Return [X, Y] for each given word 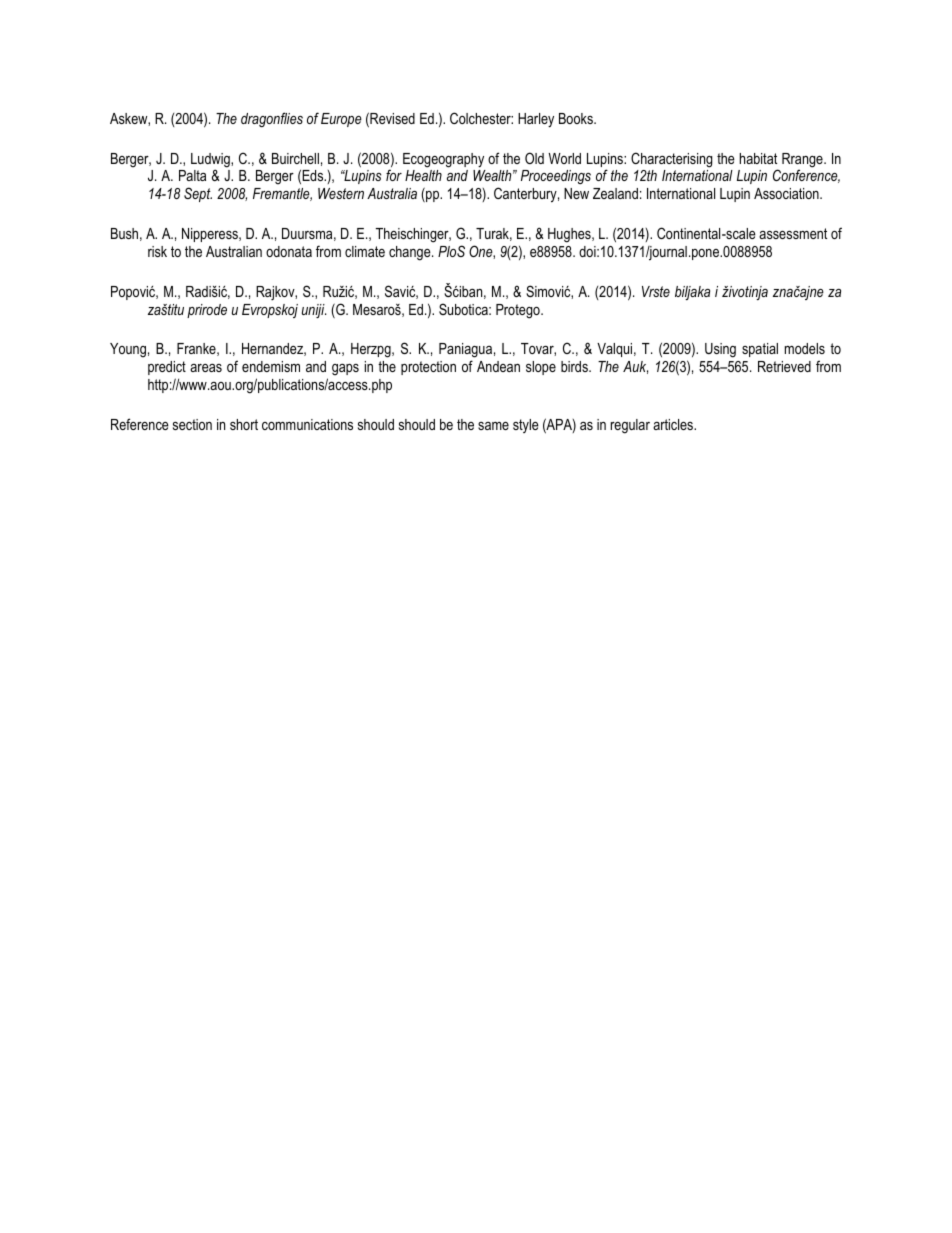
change [411, 253]
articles [674, 424]
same [493, 426]
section [192, 424]
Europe [341, 120]
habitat [758, 158]
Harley [536, 120]
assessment [793, 233]
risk [157, 251]
